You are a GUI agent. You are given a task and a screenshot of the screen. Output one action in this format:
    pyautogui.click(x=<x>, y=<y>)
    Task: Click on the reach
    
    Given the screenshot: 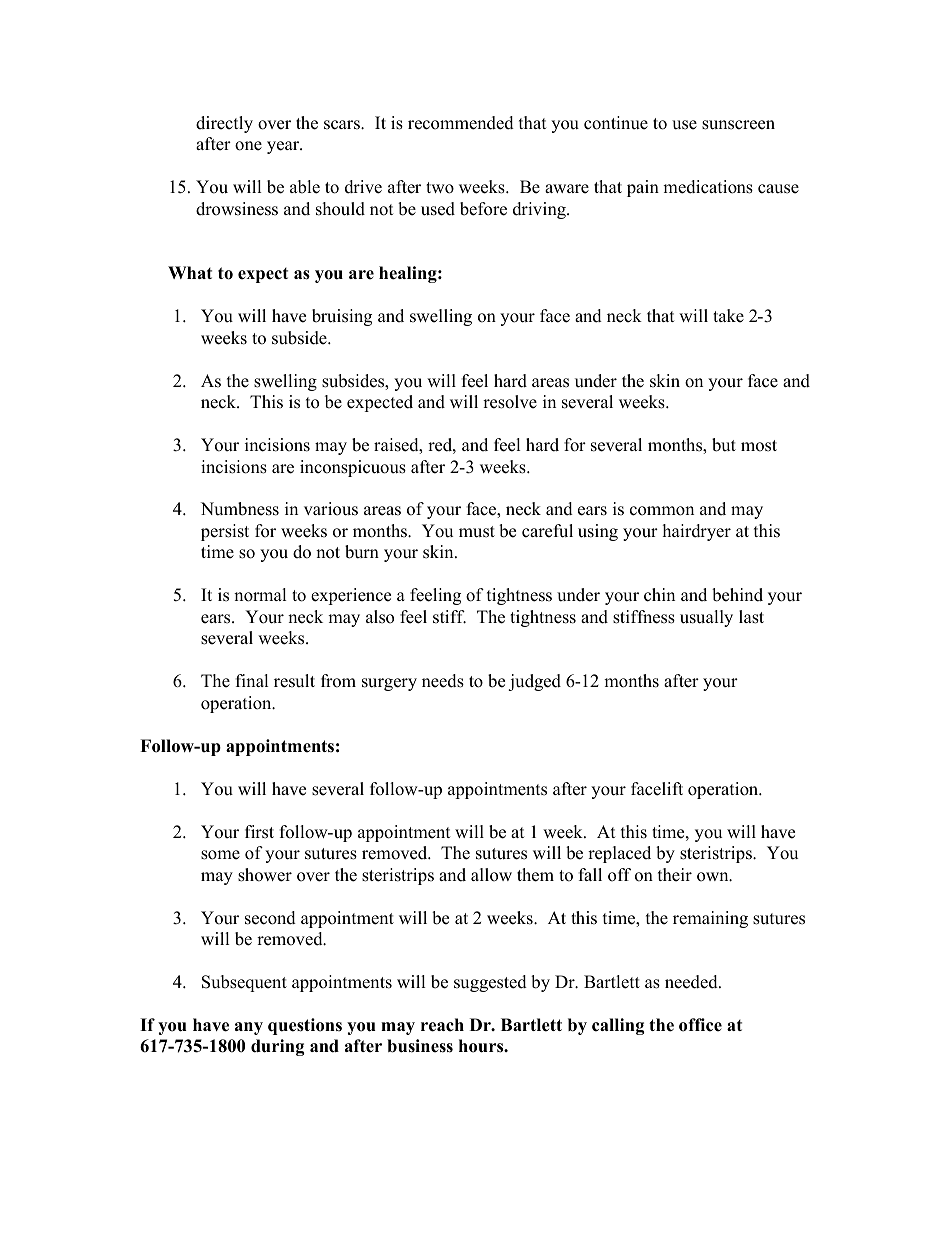 What is the action you would take?
    pyautogui.click(x=442, y=1025)
